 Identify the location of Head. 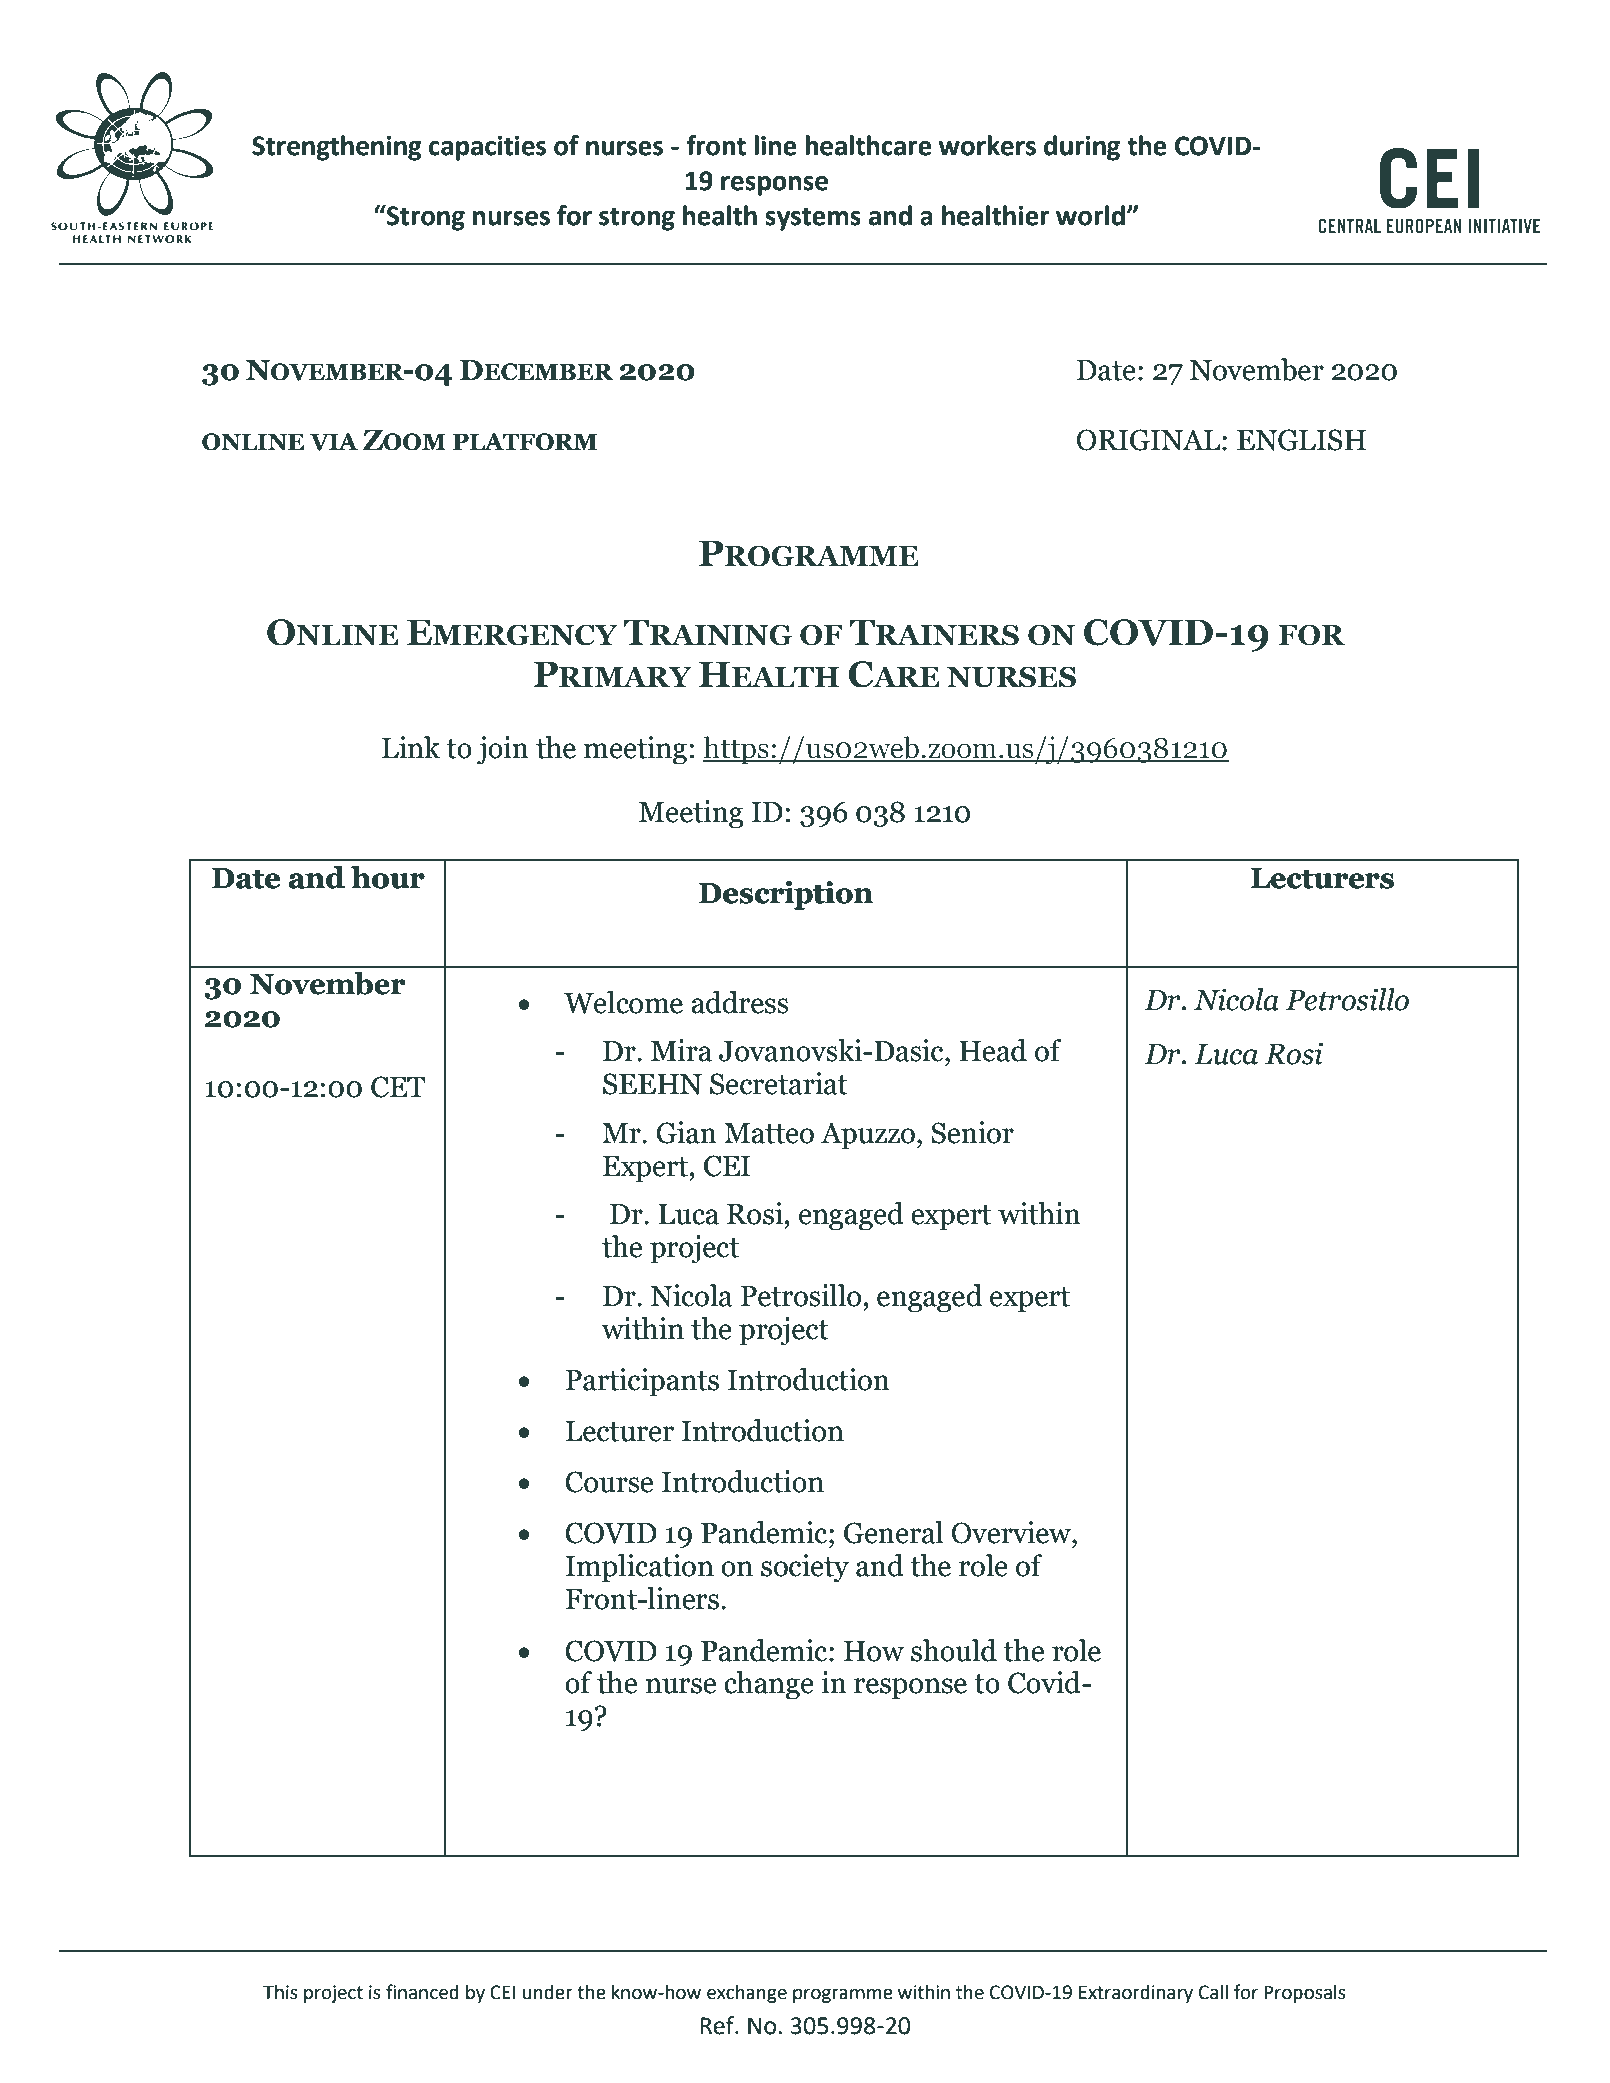
(993, 1050).
